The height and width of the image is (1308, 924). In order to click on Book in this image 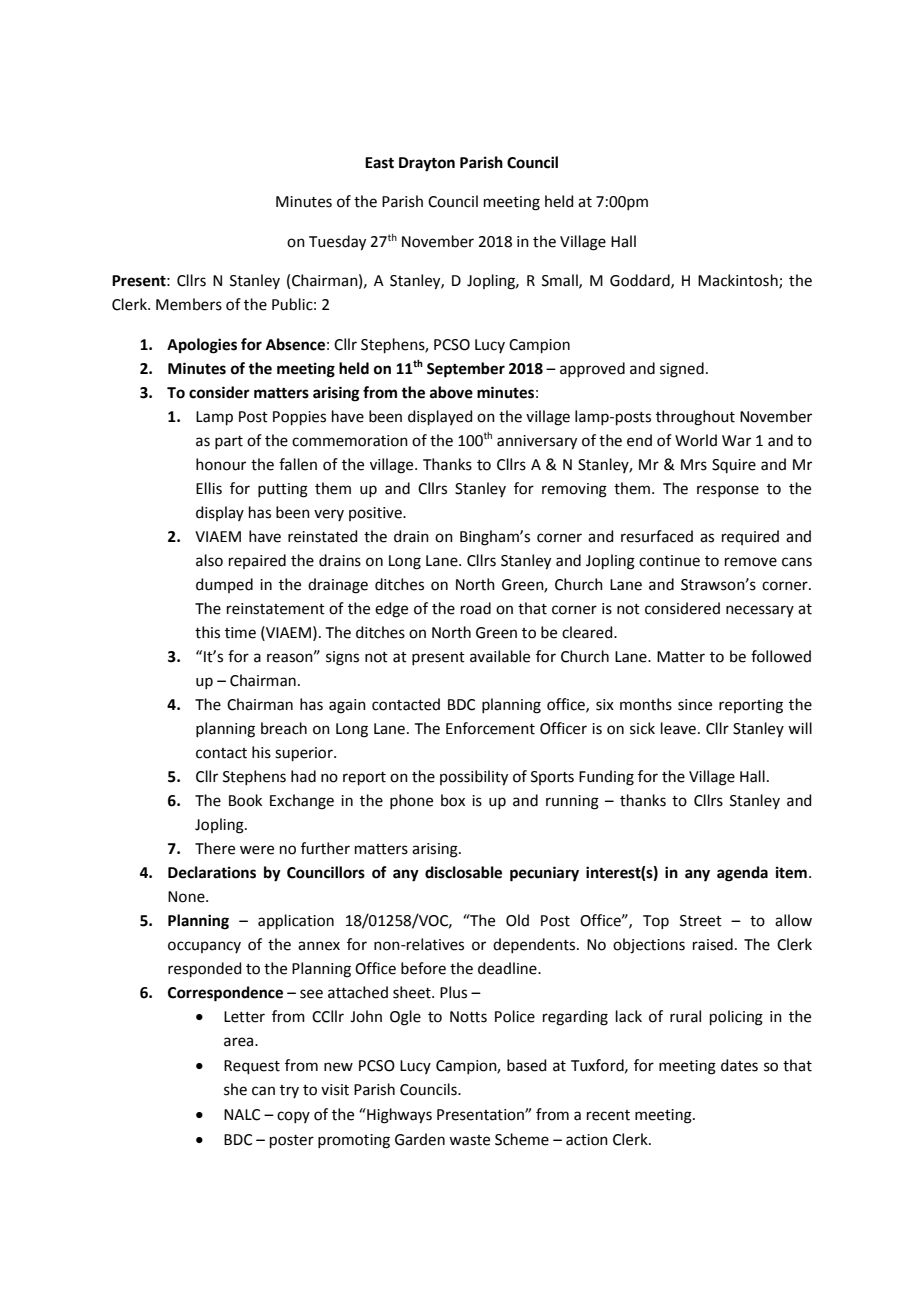, I will do `click(245, 800)`.
